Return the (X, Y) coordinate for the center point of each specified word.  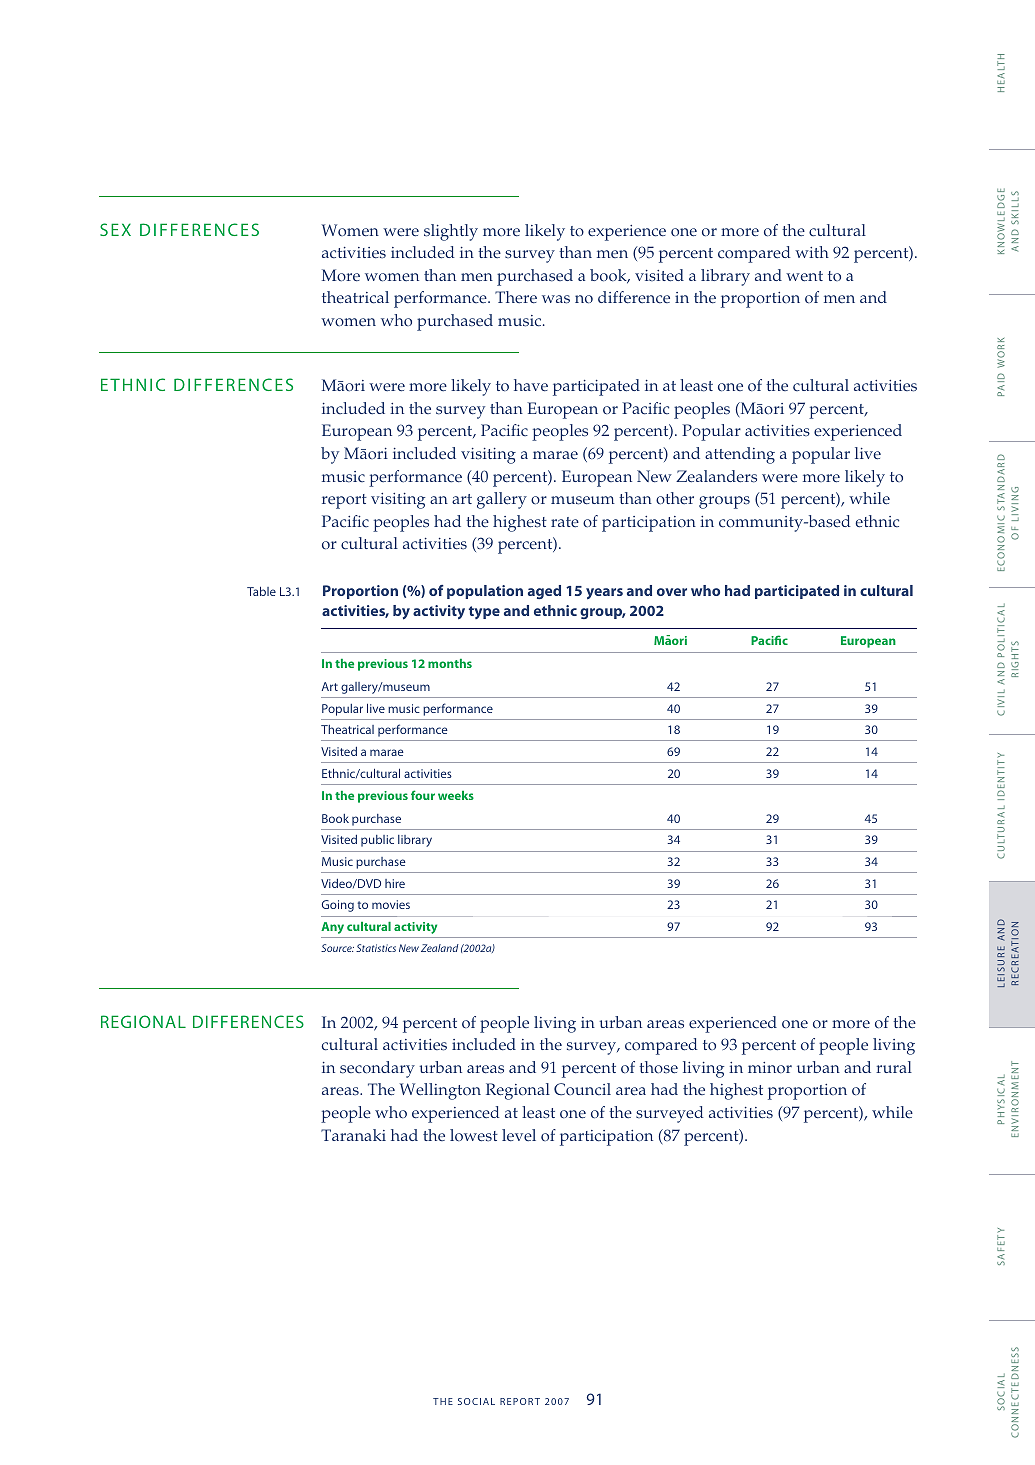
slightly (451, 232)
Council (582, 1089)
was (556, 299)
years (604, 593)
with (812, 252)
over (672, 592)
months (450, 663)
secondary (377, 1069)
